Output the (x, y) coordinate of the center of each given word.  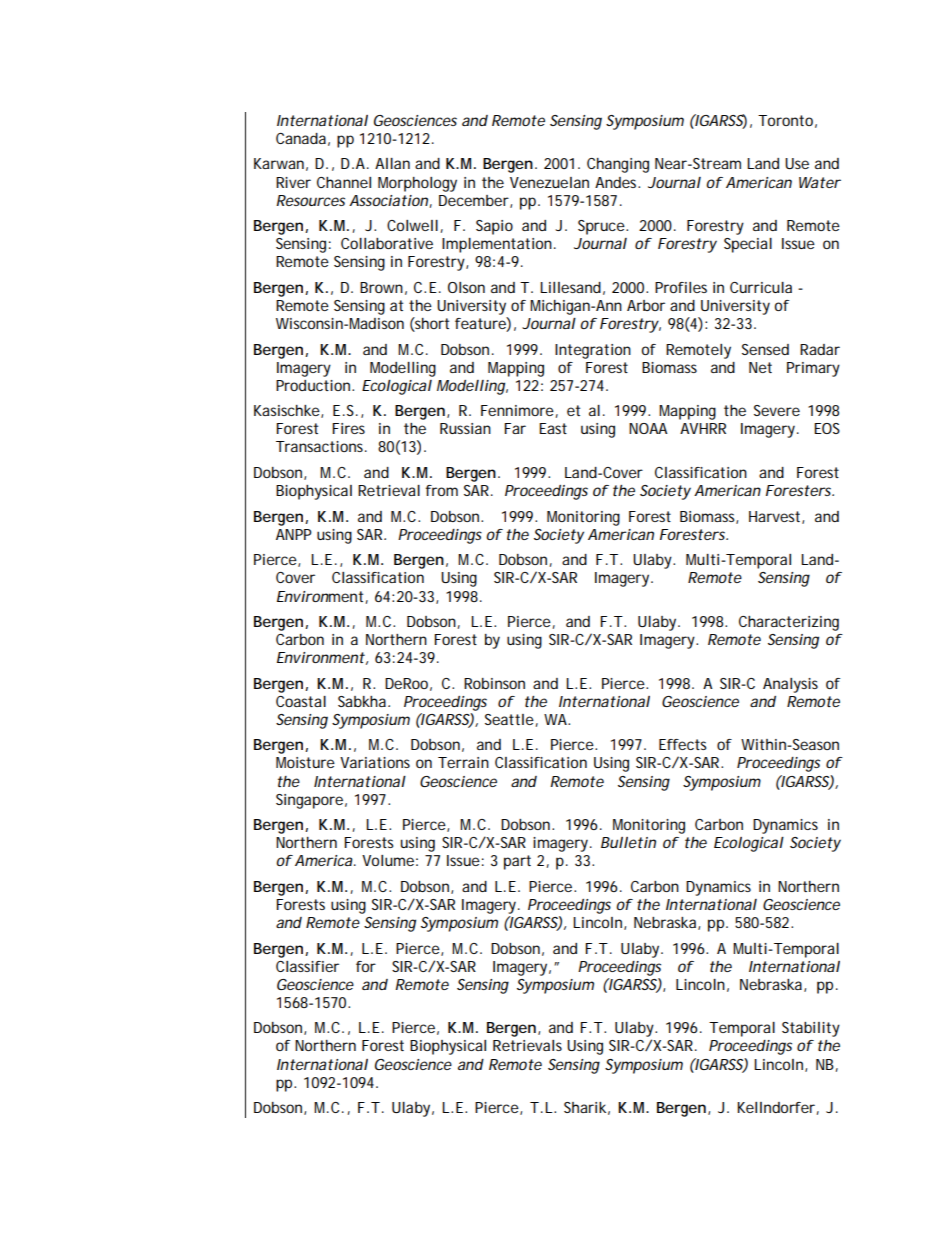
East (553, 428)
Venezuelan (549, 182)
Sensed (765, 349)
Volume (388, 860)
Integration (593, 351)
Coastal (301, 701)
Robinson (494, 683)
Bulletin (628, 842)
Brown (381, 287)
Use (797, 163)
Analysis (790, 685)
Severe (777, 410)
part (517, 862)
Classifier (307, 966)
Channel (344, 182)
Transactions (321, 446)
